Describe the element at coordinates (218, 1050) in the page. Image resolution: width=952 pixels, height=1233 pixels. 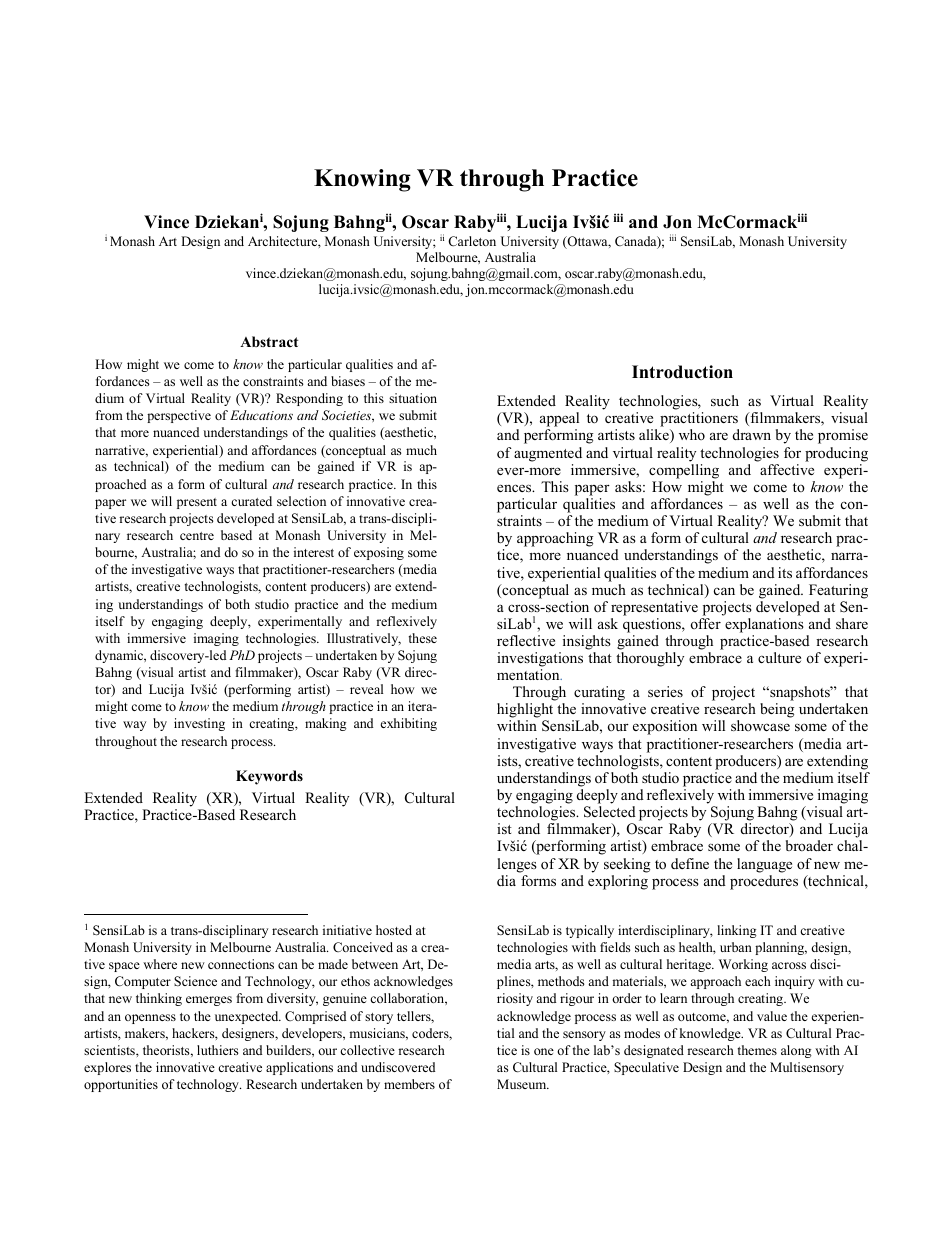
I see `luthiers` at that location.
